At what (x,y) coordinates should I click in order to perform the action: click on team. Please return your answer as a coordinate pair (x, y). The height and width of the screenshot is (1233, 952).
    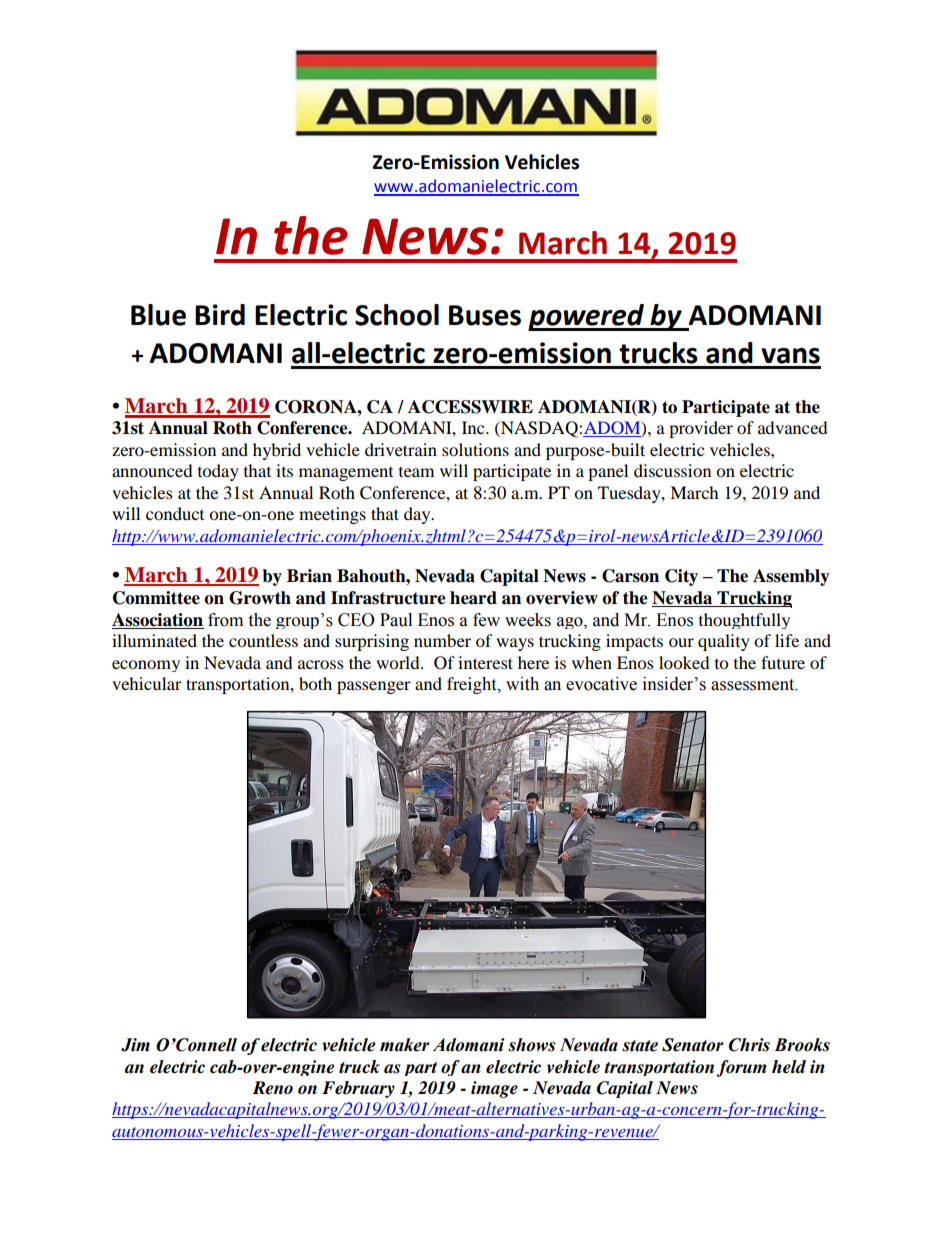
    Looking at the image, I should click on (416, 472).
